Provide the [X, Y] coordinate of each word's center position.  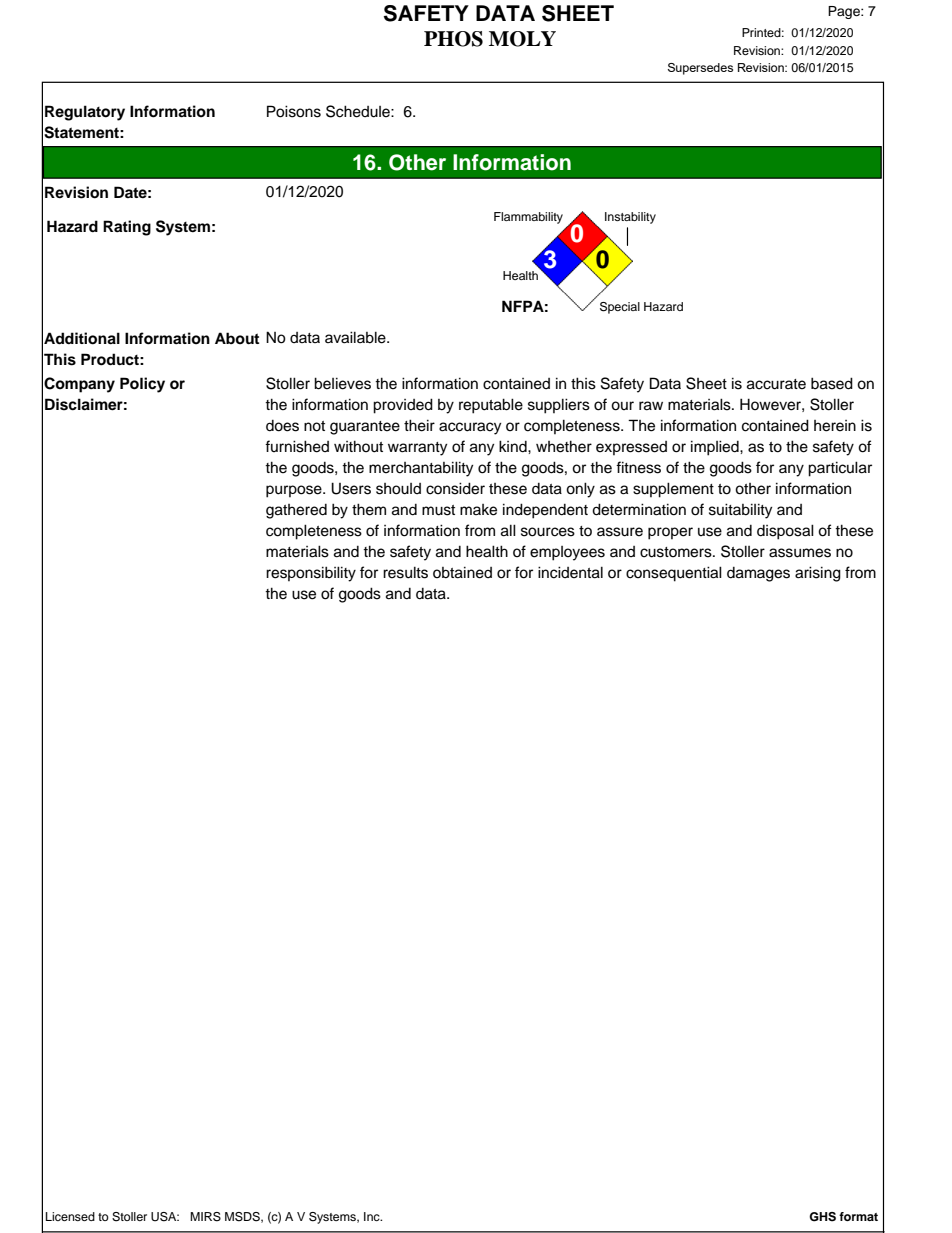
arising [818, 574]
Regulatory [85, 113]
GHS [822, 1217]
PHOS [453, 39]
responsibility [311, 574]
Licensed [70, 1216]
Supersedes [700, 69]
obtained [462, 572]
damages [758, 574]
